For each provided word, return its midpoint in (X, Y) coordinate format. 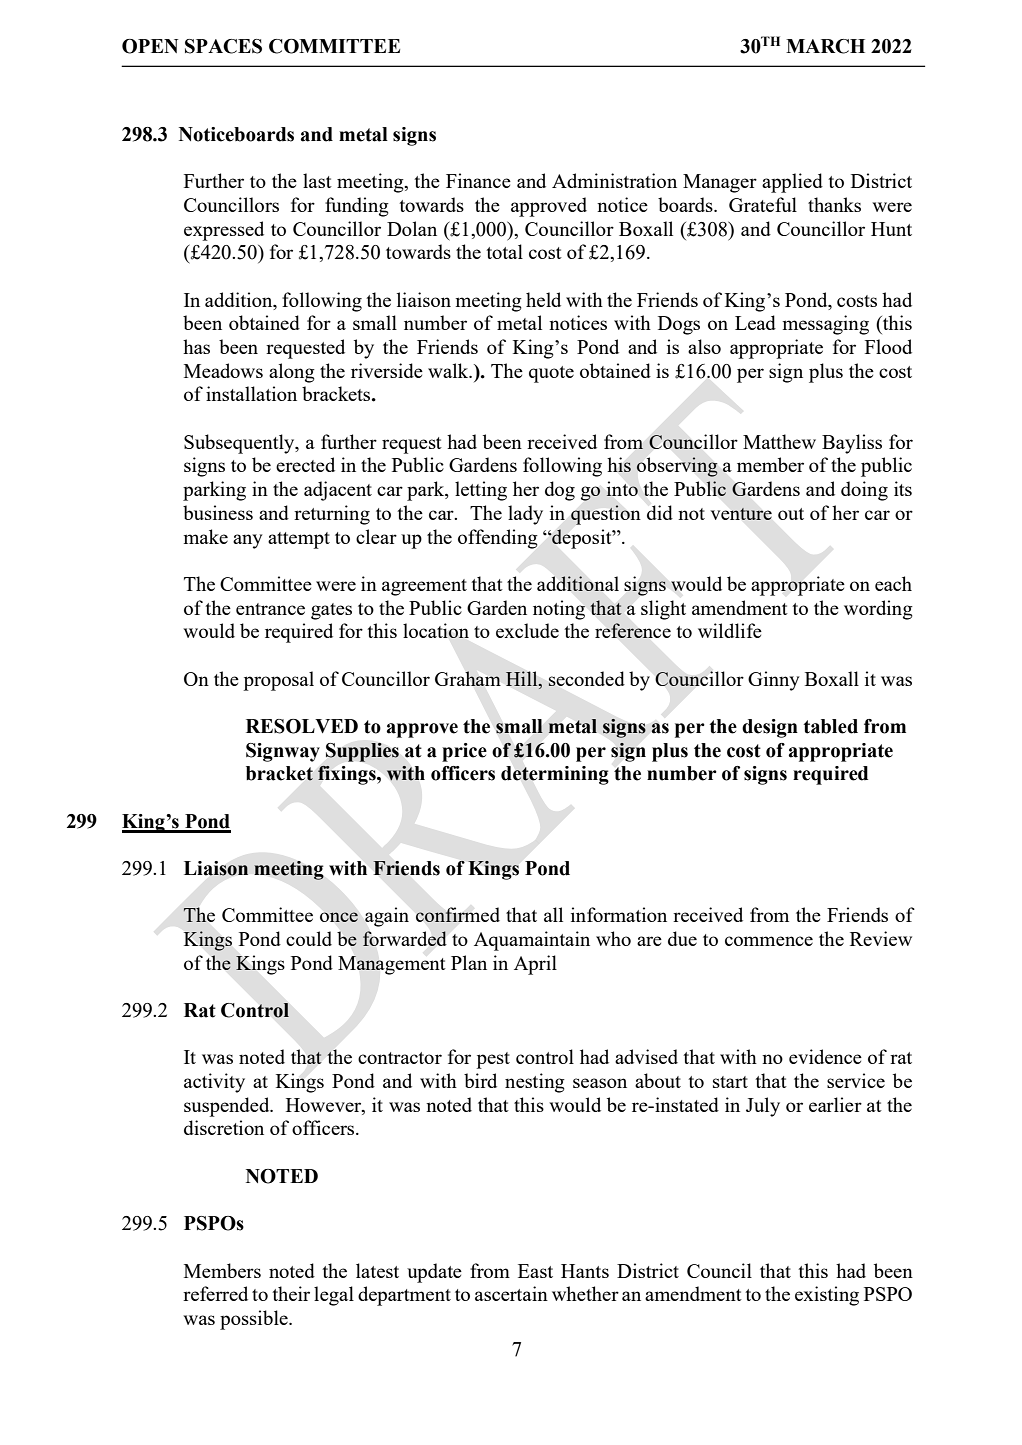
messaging (825, 325)
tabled (830, 726)
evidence (825, 1056)
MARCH (825, 46)
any (248, 541)
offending (498, 539)
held (543, 299)
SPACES (223, 46)
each (893, 583)
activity (214, 1083)
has (196, 346)
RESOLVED (302, 726)
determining (555, 775)
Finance (478, 180)
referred (215, 1293)
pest (493, 1060)
